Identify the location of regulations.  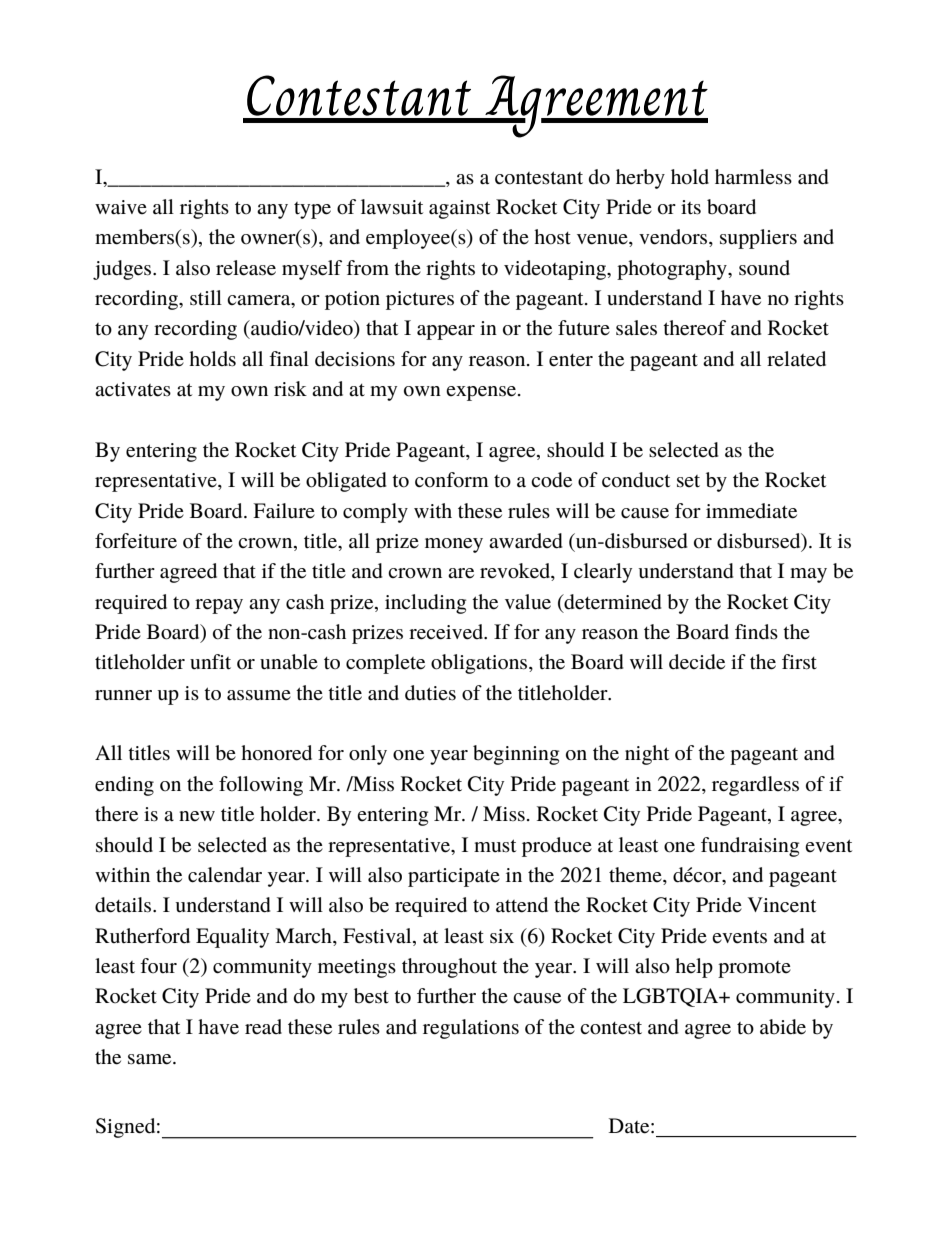
(471, 1029).
